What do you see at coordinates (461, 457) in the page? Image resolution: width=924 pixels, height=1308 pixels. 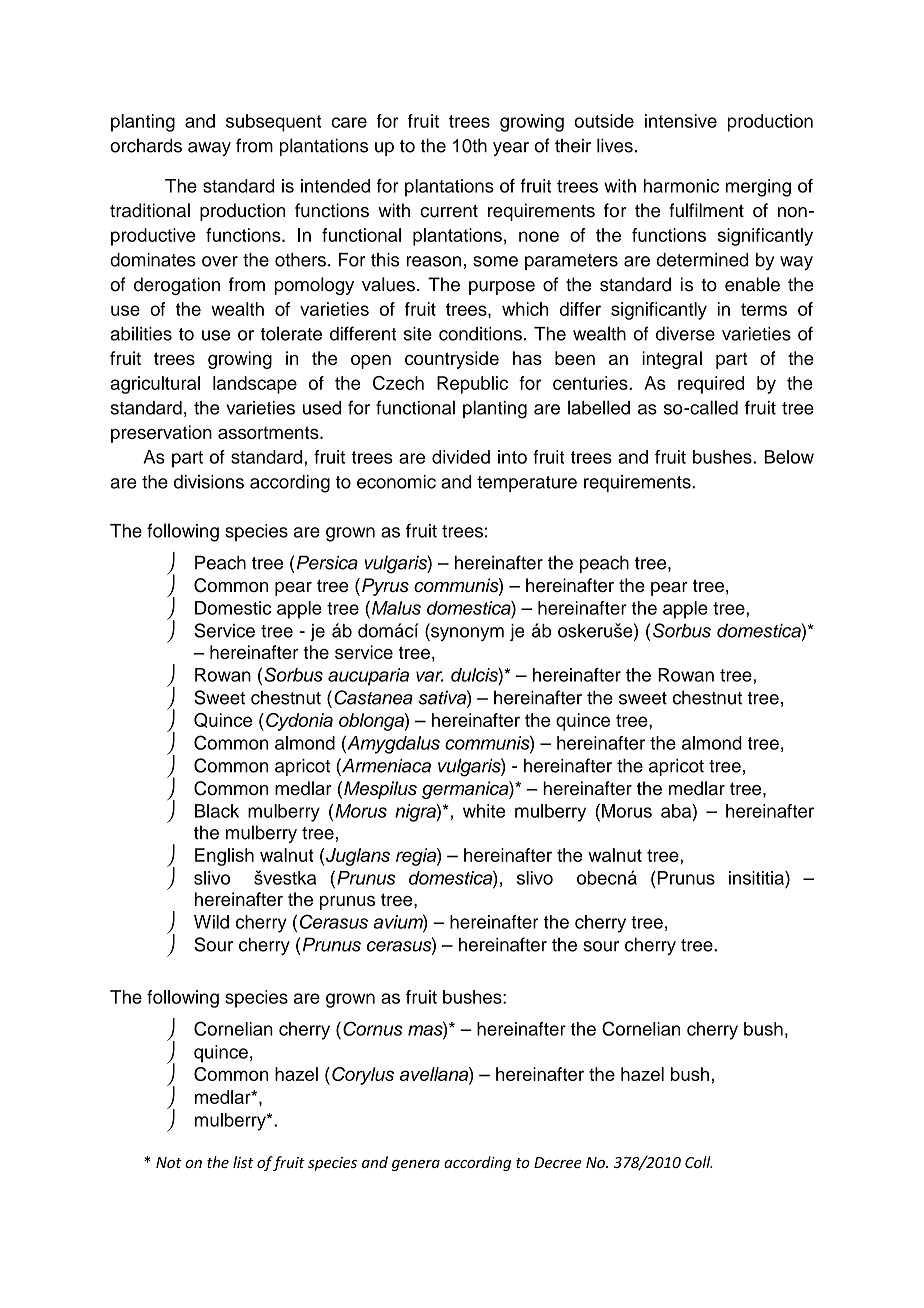 I see `divided` at bounding box center [461, 457].
